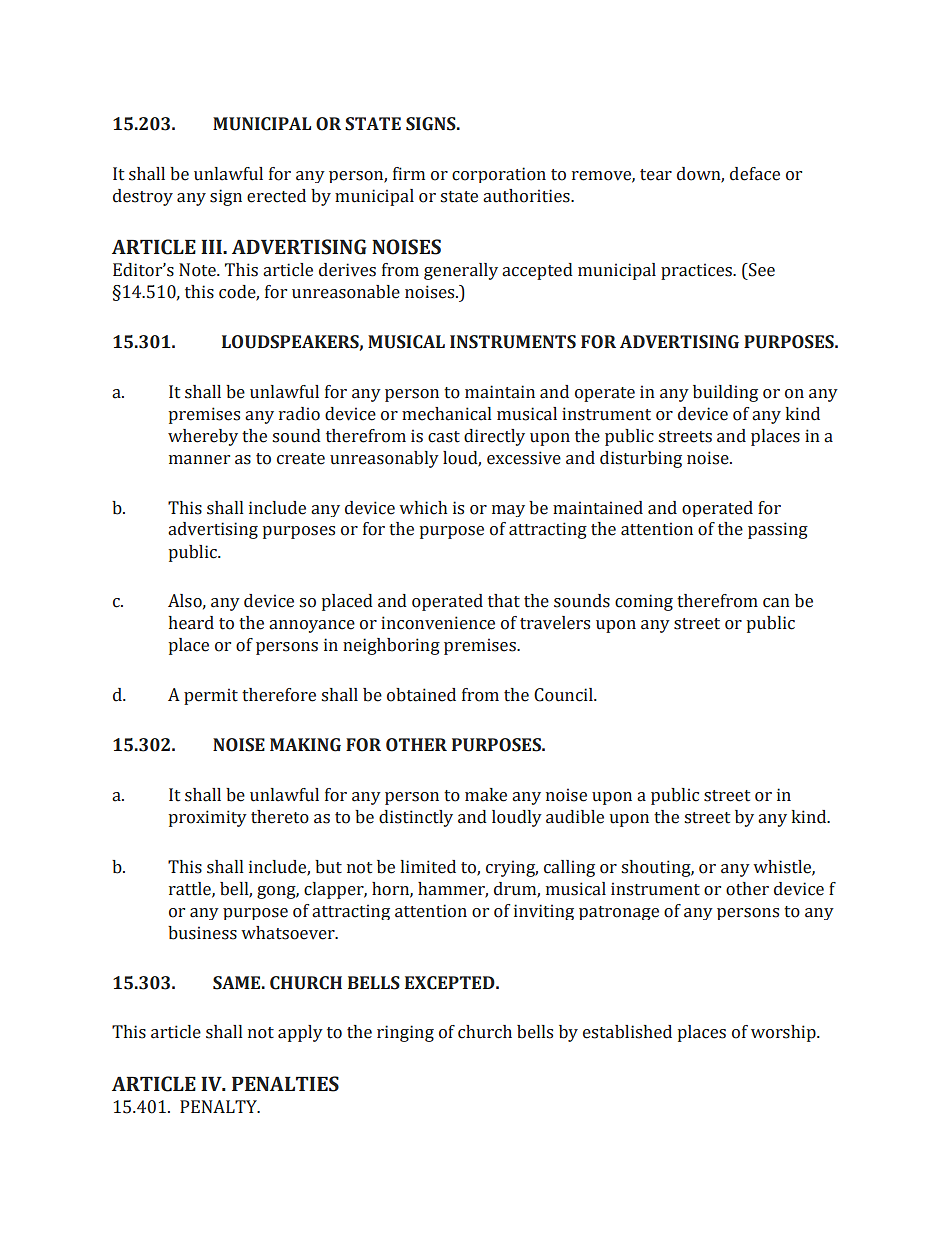  What do you see at coordinates (219, 1106) in the document?
I see `PENALTY` at bounding box center [219, 1106].
